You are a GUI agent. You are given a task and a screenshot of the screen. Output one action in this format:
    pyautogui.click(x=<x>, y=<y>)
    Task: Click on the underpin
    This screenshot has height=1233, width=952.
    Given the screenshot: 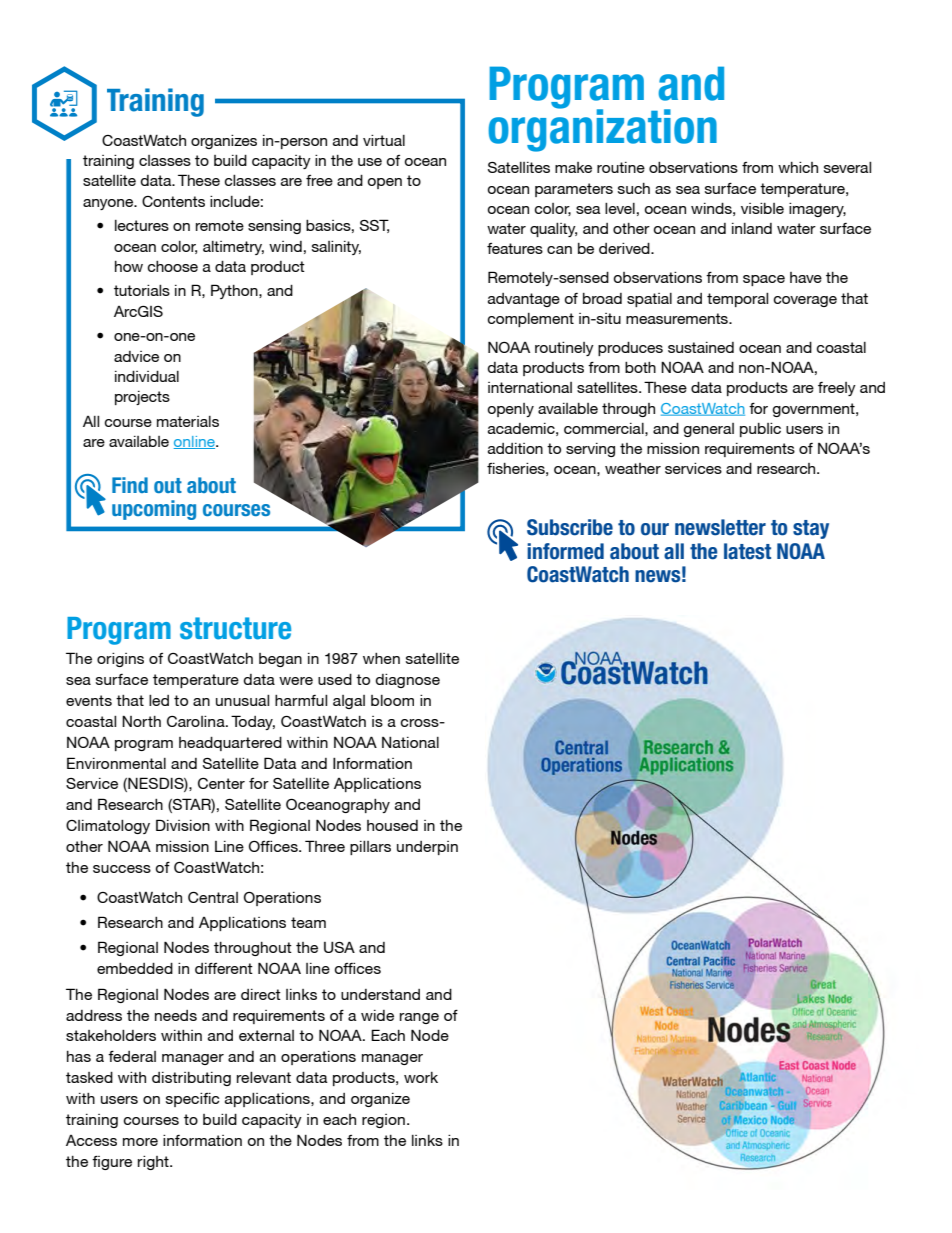 What is the action you would take?
    pyautogui.click(x=427, y=848)
